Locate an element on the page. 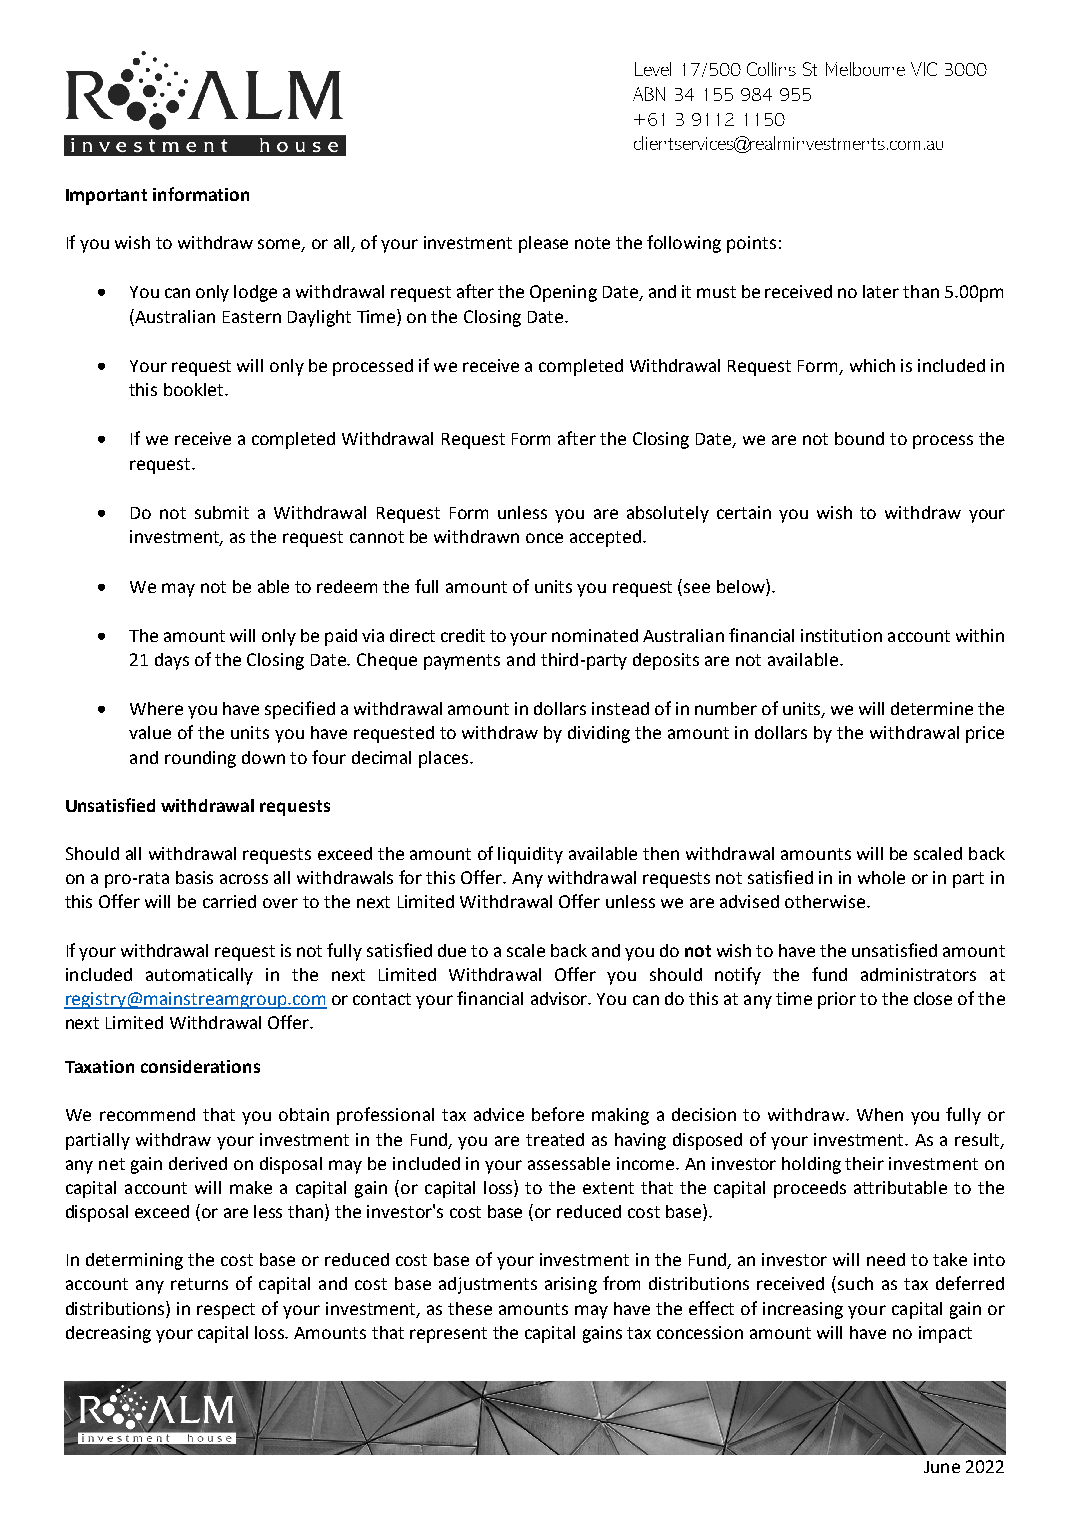 The image size is (1070, 1514). administrators is located at coordinates (918, 974).
